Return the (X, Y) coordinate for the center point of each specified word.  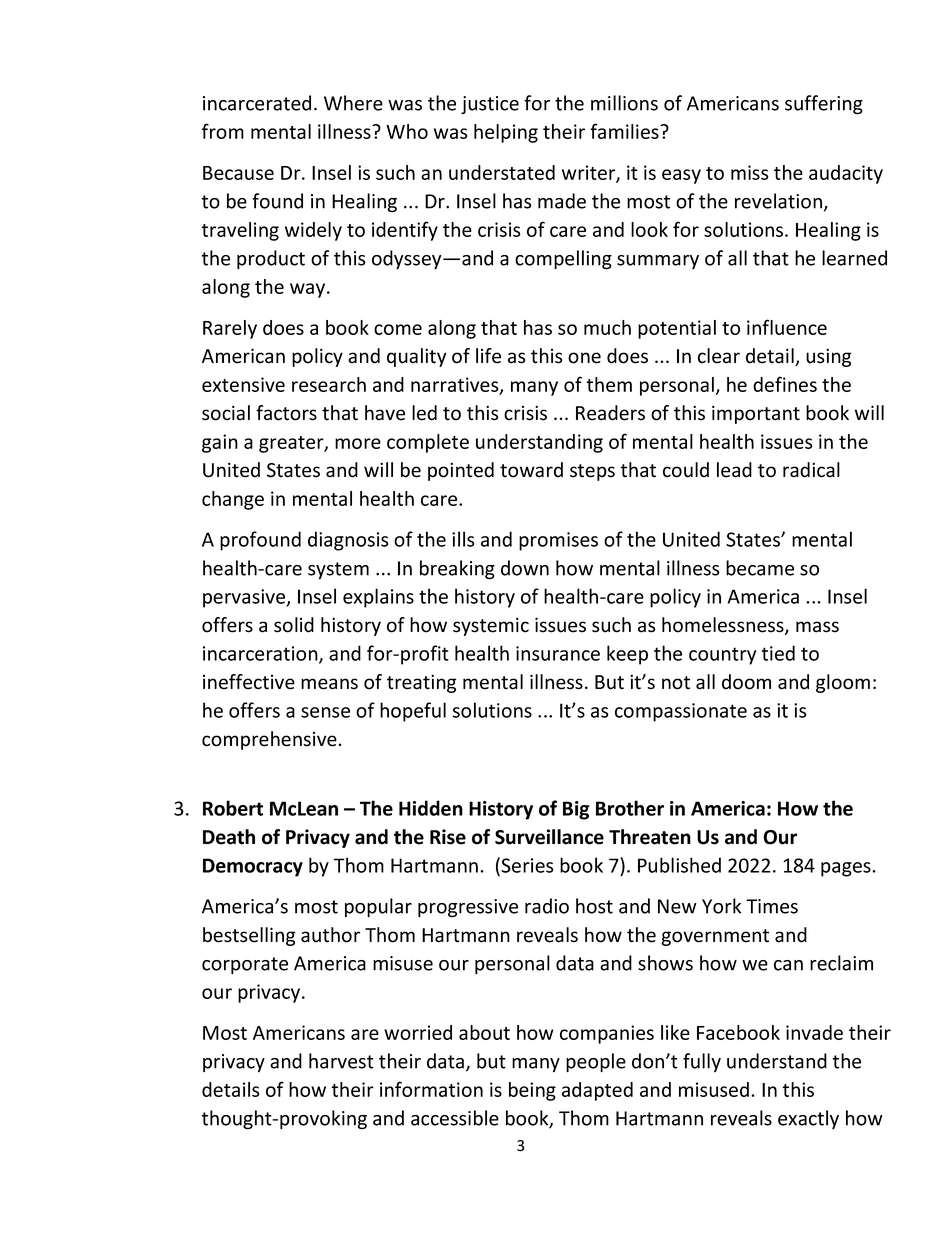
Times (772, 906)
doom (746, 682)
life (488, 356)
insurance (558, 653)
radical (811, 470)
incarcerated (257, 103)
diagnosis (348, 541)
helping (506, 133)
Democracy (253, 867)
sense (325, 712)
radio (547, 906)
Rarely (230, 329)
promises (558, 541)
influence (787, 327)
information (431, 1089)
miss (749, 172)
